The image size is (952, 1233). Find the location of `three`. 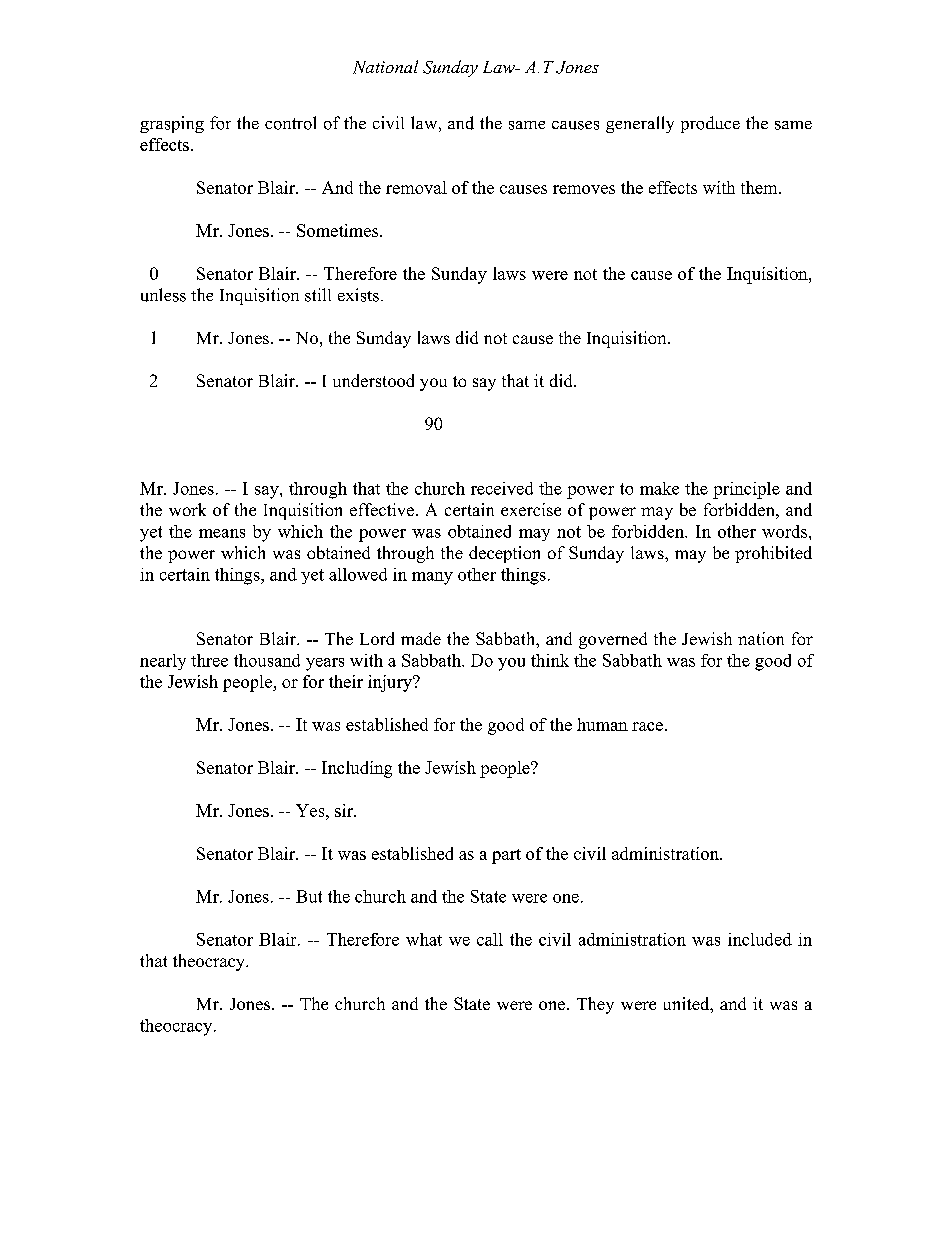

three is located at coordinates (209, 660).
